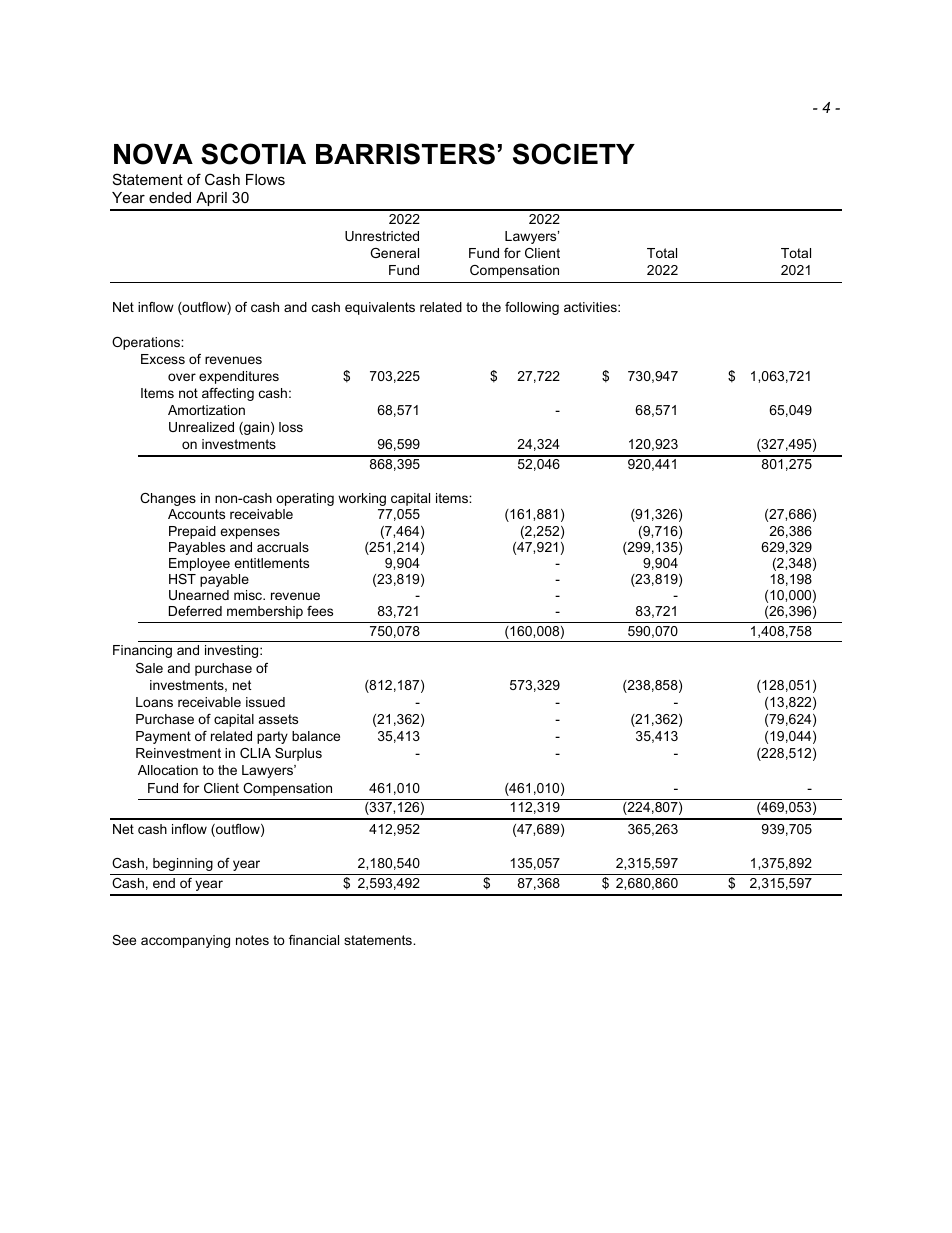 The image size is (952, 1233). Describe the element at coordinates (185, 941) in the page. I see `accompanying` at that location.
